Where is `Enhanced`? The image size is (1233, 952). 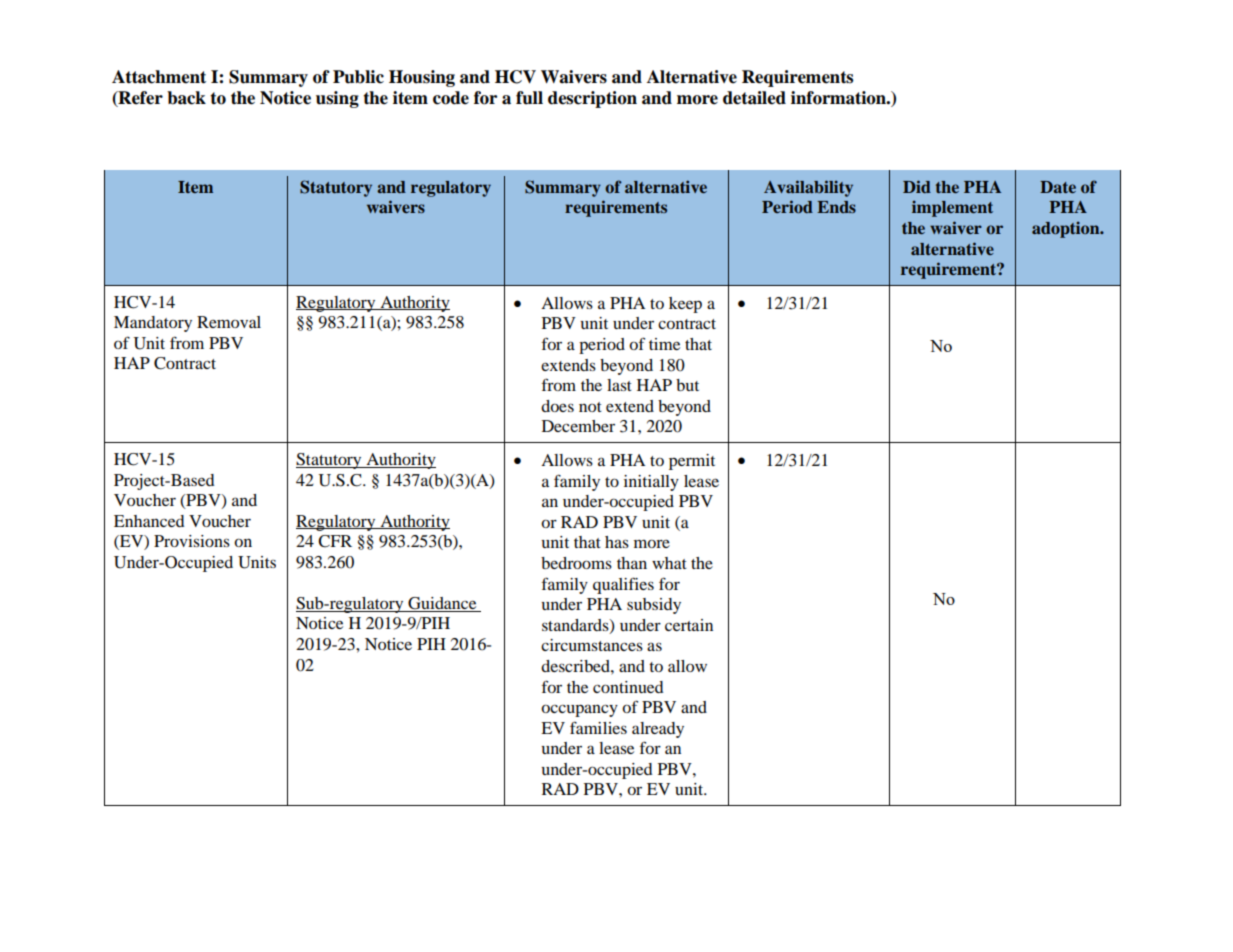
Enhanced is located at coordinates (149, 521).
